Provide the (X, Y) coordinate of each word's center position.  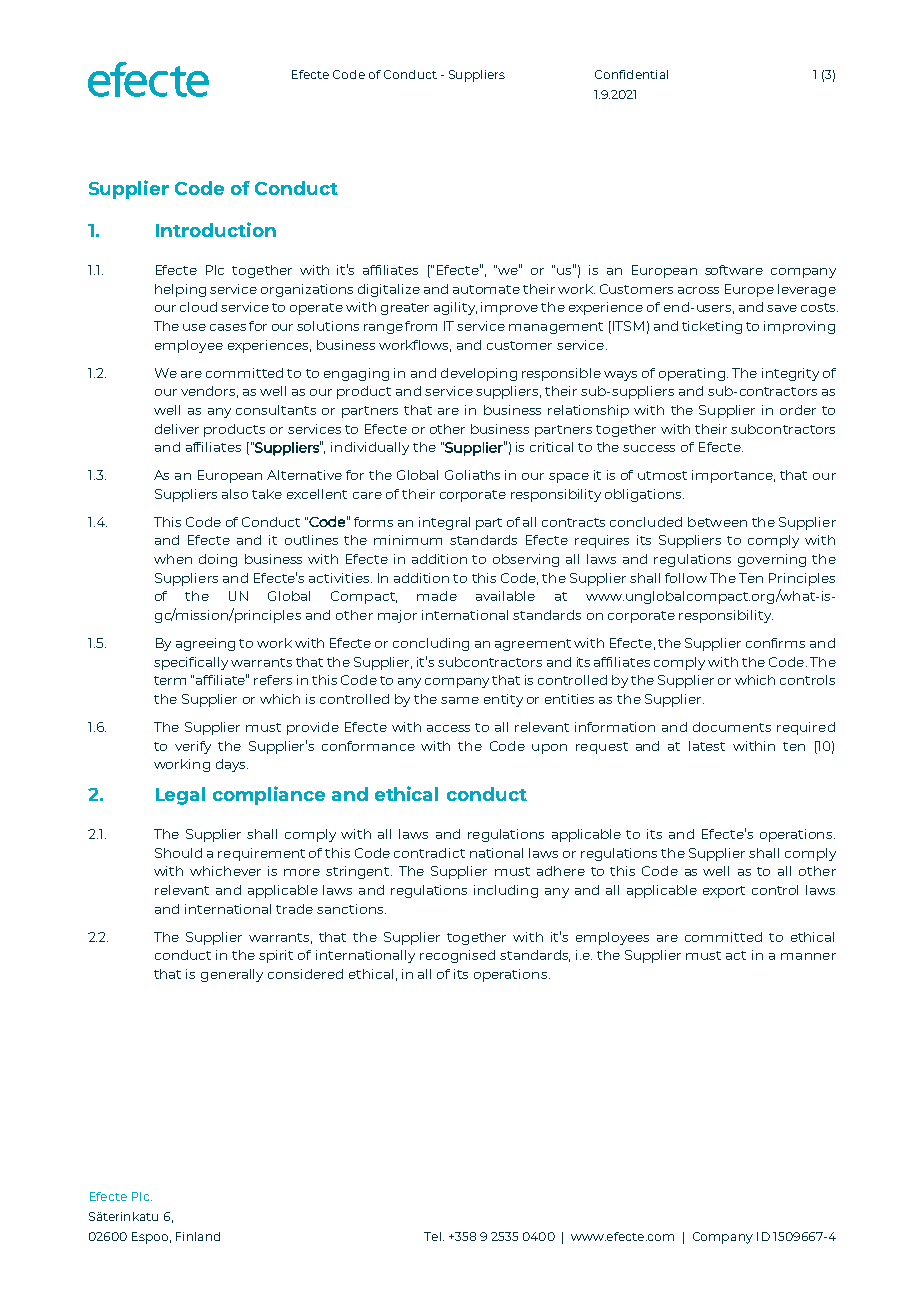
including (506, 891)
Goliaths (472, 475)
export (724, 892)
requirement (261, 854)
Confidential (631, 74)
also (235, 494)
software (734, 270)
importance (733, 476)
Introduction (216, 229)
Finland (198, 1236)
